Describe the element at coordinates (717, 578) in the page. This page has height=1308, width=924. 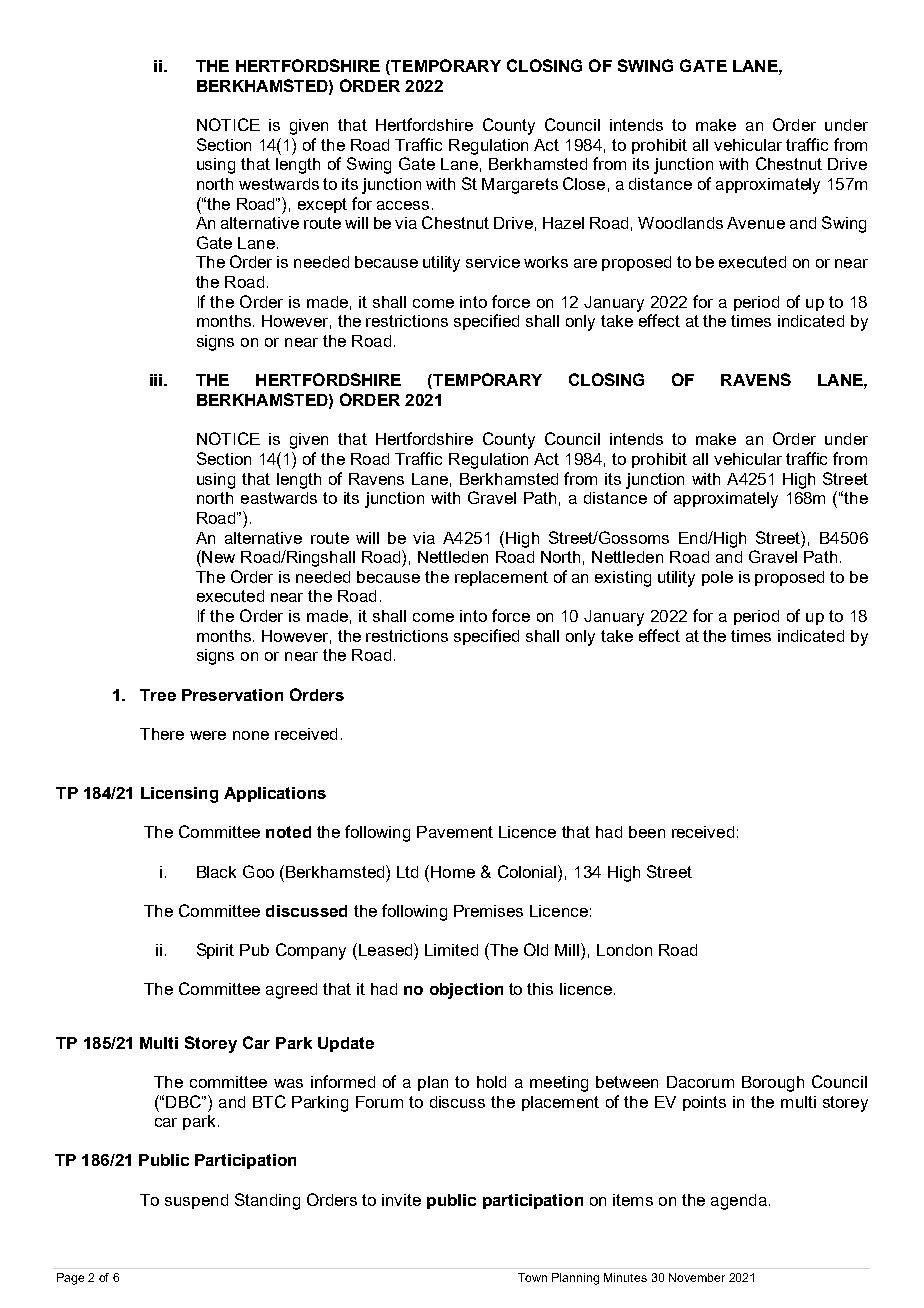
I see `pole` at that location.
